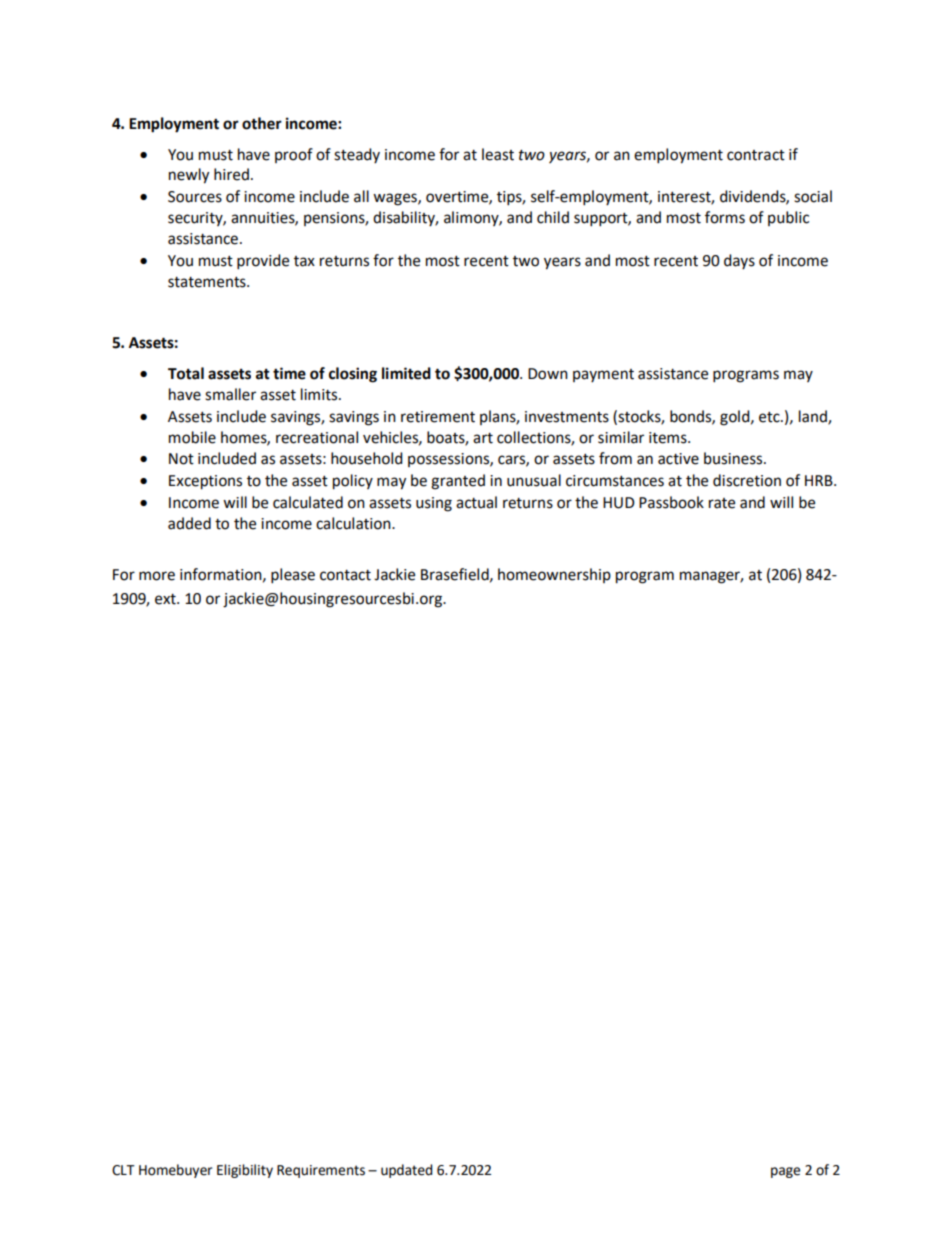  Describe the element at coordinates (554, 575) in the screenshot. I see `homeownership` at that location.
